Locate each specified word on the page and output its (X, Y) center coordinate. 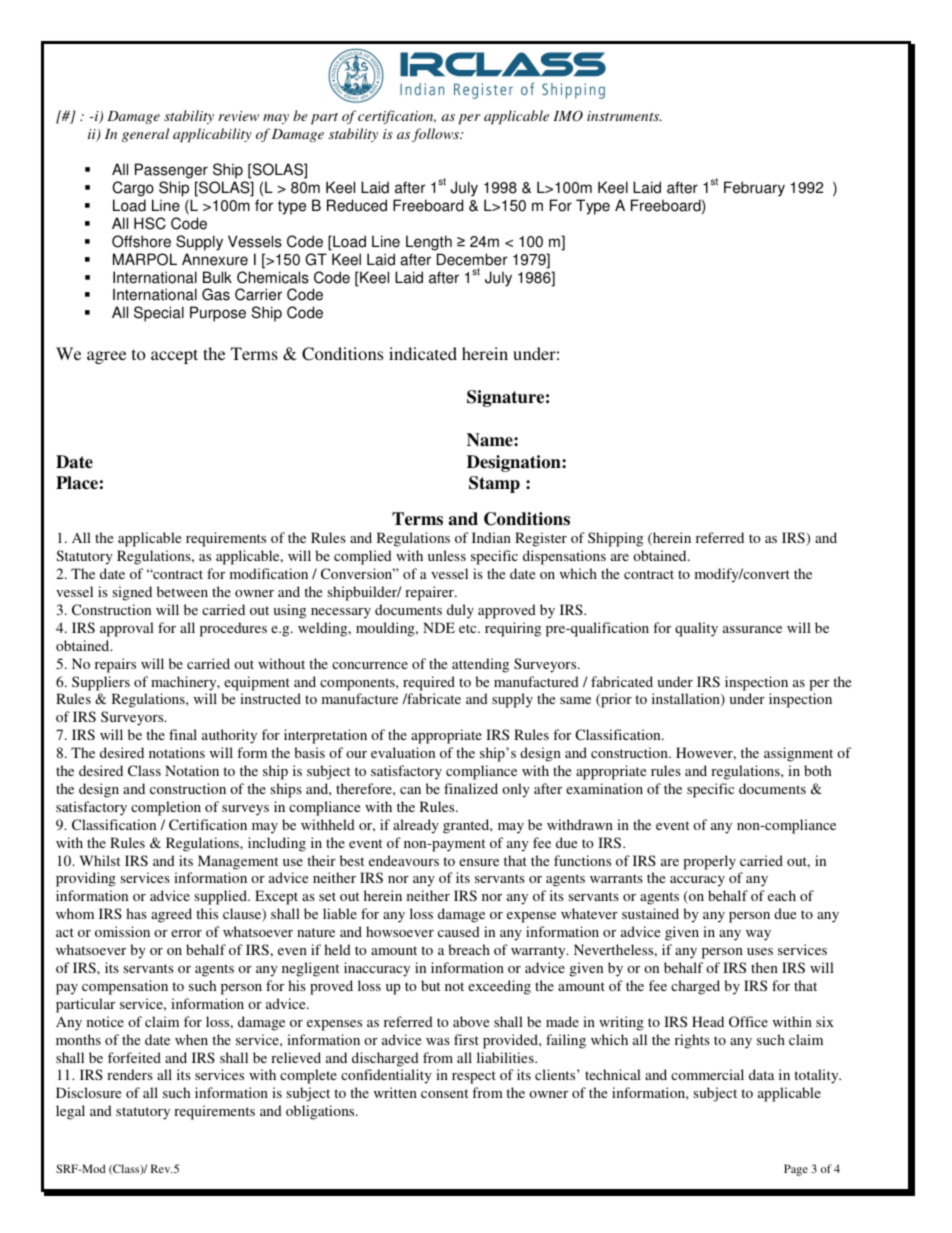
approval (127, 629)
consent (444, 1093)
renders (130, 1074)
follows (436, 135)
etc (469, 628)
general (145, 135)
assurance (752, 629)
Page (796, 1170)
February (754, 189)
